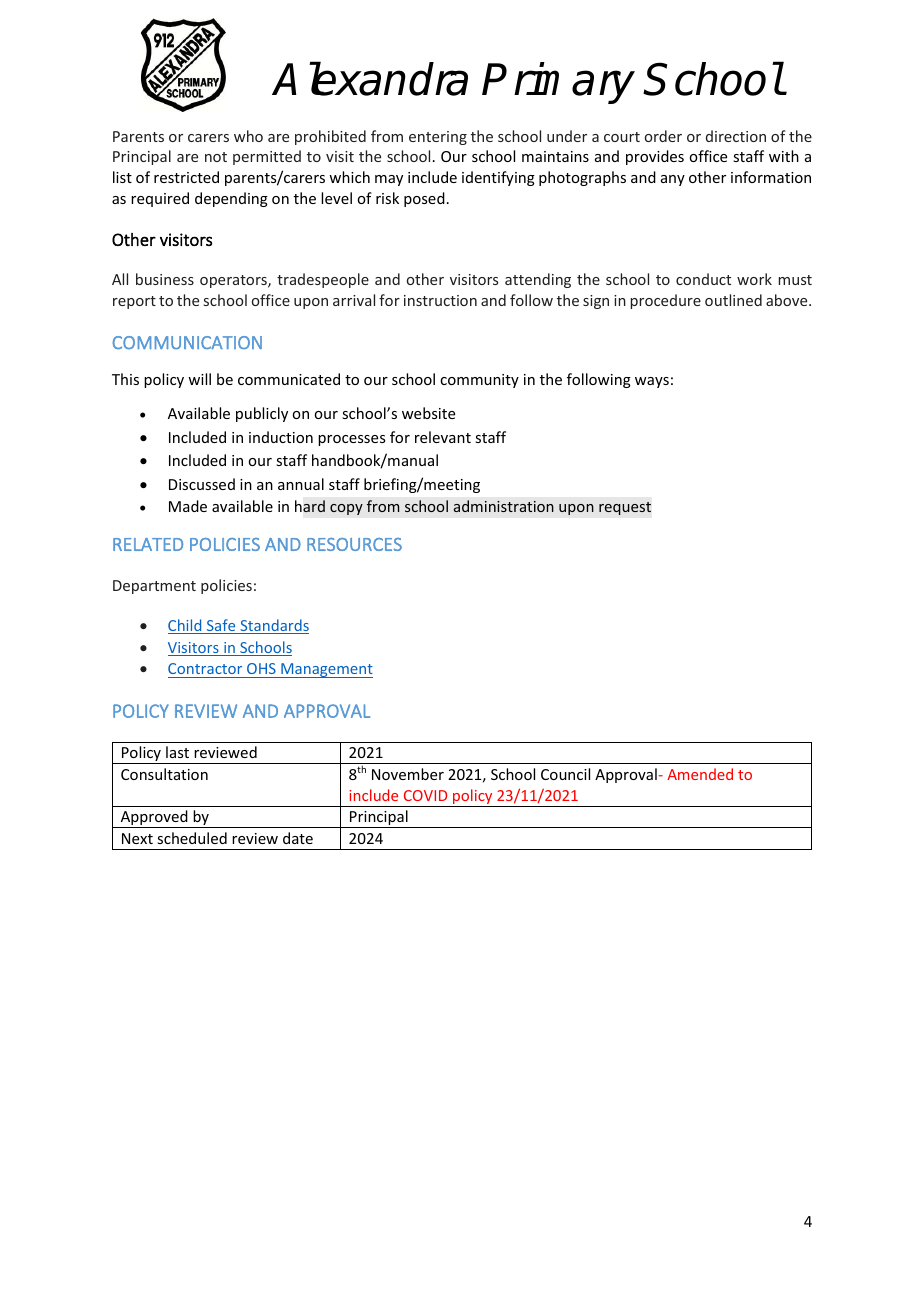 This page has height=1308, width=924. Describe the element at coordinates (565, 774) in the page. I see `Council` at that location.
